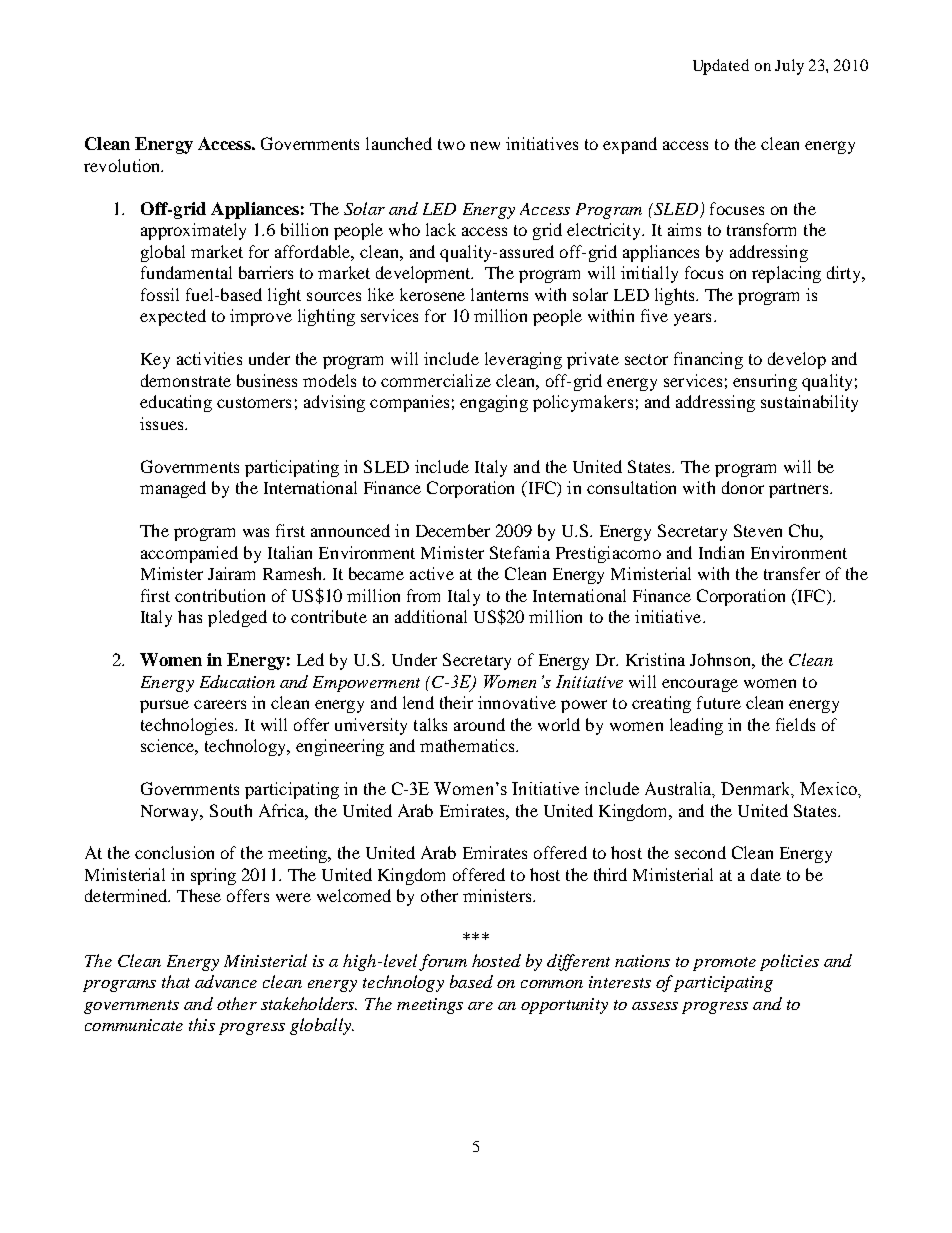 This screenshot has height=1233, width=952. What do you see at coordinates (758, 530) in the screenshot?
I see `Steven` at bounding box center [758, 530].
